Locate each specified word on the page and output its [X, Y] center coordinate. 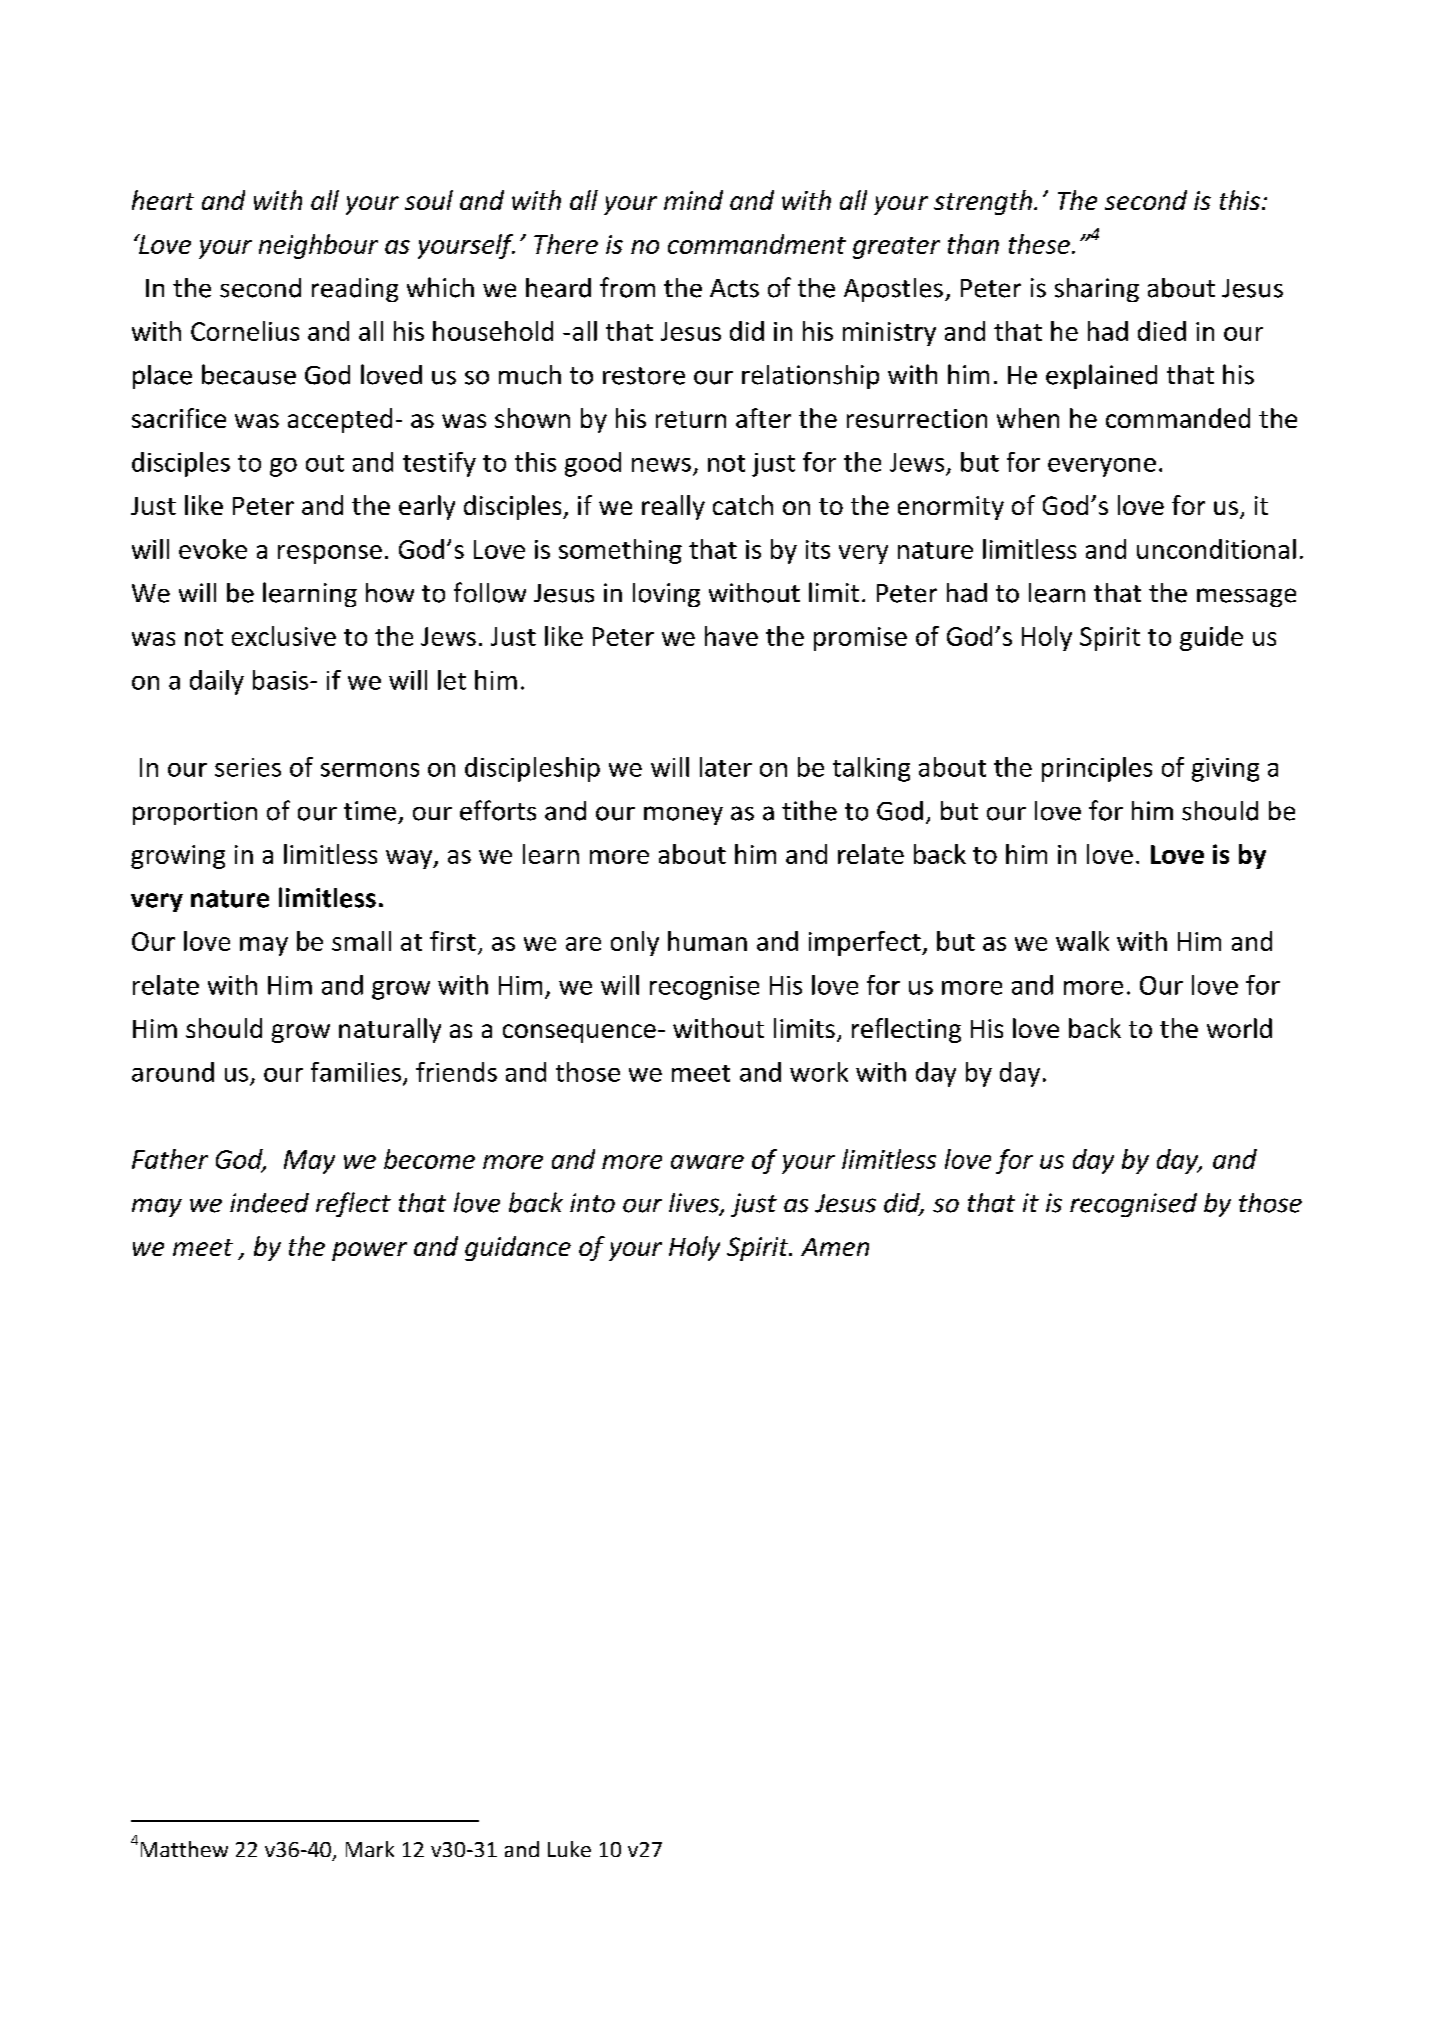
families [356, 1072]
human [707, 941]
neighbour [318, 246]
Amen [835, 1247]
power [369, 1251]
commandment [757, 244]
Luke [569, 1849]
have [731, 636]
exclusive [284, 636]
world [1239, 1028]
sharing [1097, 290]
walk [1082, 941]
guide [1211, 638]
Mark [370, 1849]
